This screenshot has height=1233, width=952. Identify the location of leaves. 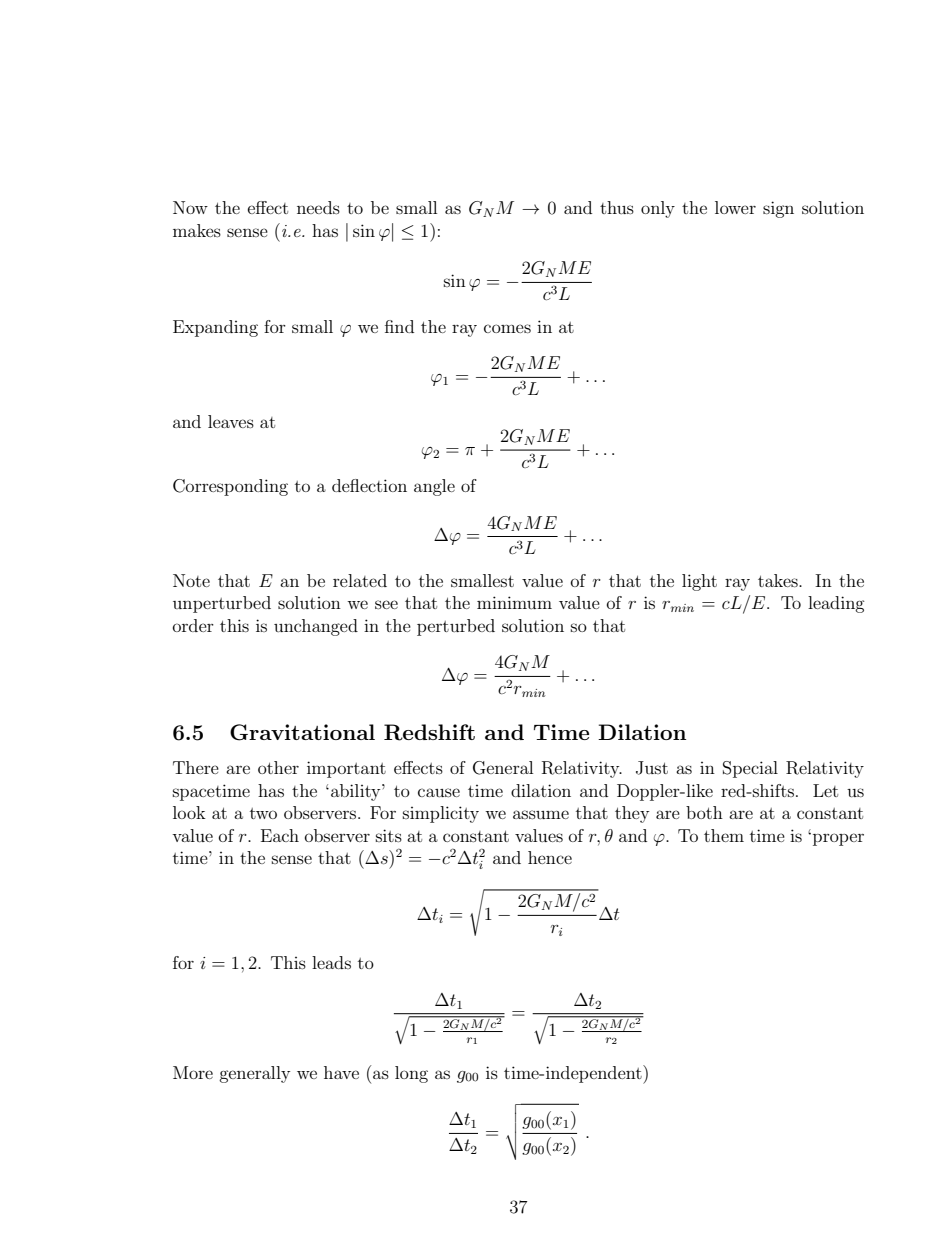
(231, 421).
